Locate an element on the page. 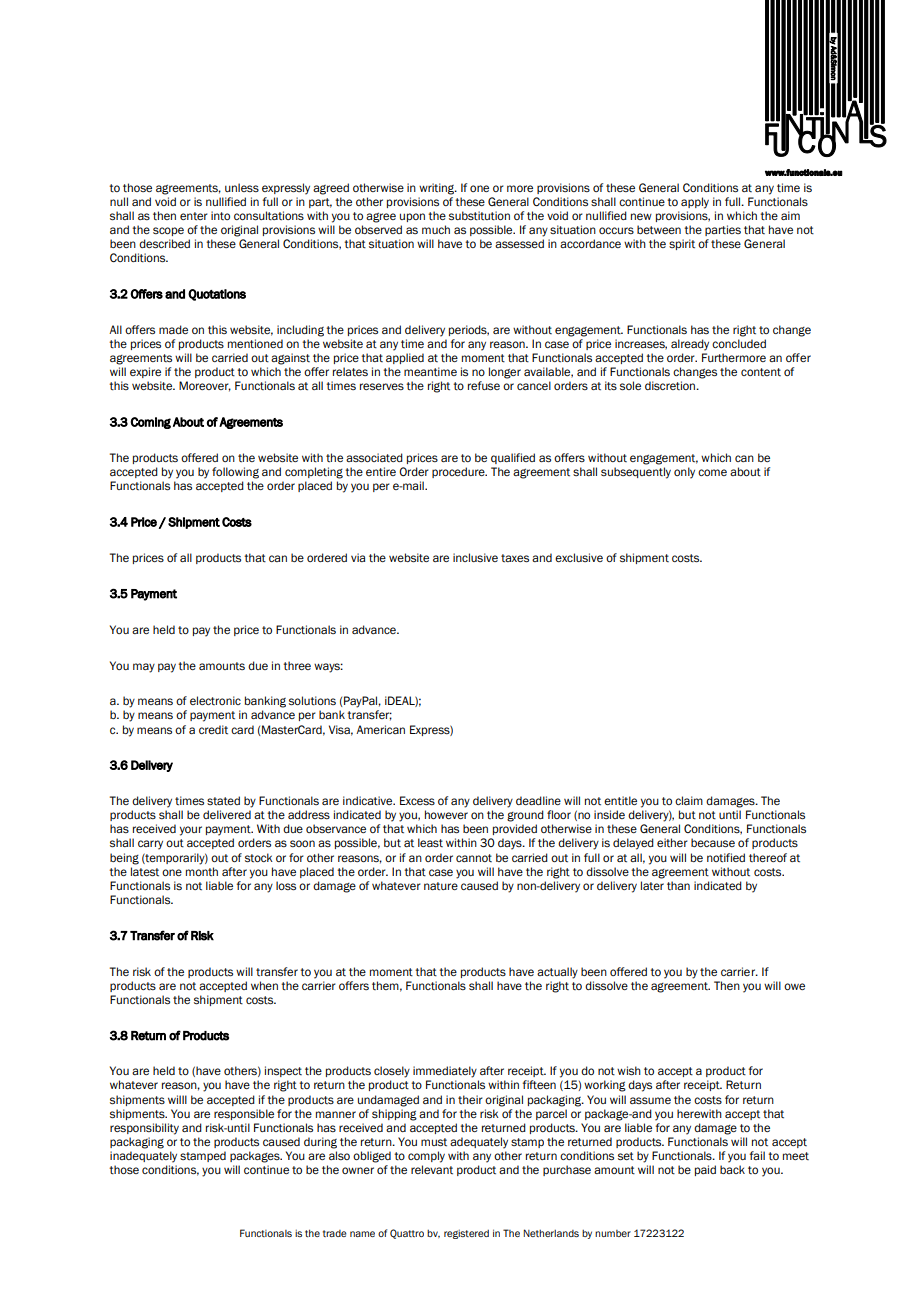 This page has width=924, height=1308. inclusive is located at coordinates (475, 557).
